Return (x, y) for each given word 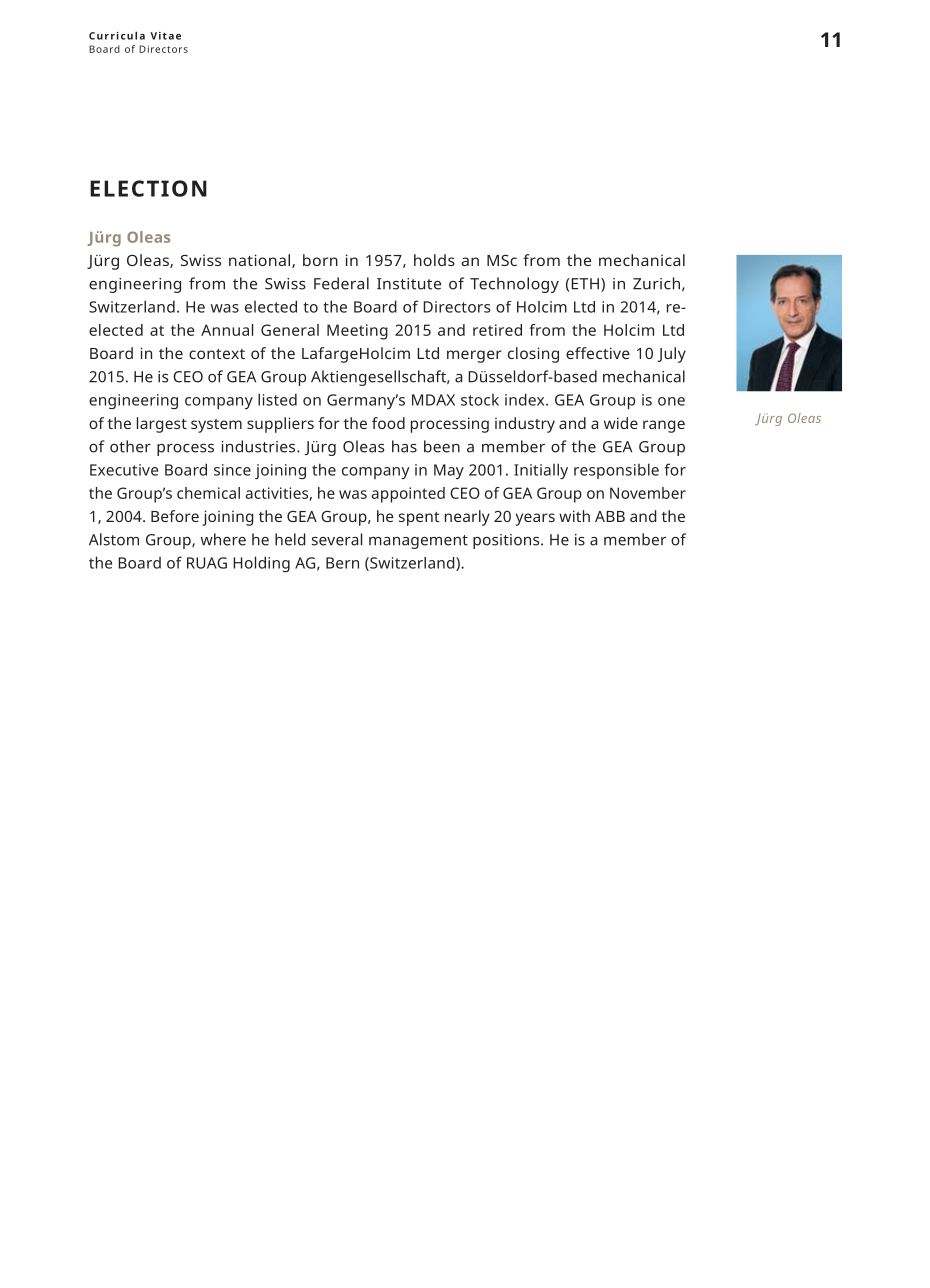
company (375, 473)
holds (434, 260)
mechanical (642, 260)
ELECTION (148, 188)
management (418, 542)
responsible (616, 471)
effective (598, 353)
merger (474, 356)
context (217, 354)
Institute (409, 284)
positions (507, 541)
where (223, 539)
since (232, 470)
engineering (135, 285)
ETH (584, 284)
